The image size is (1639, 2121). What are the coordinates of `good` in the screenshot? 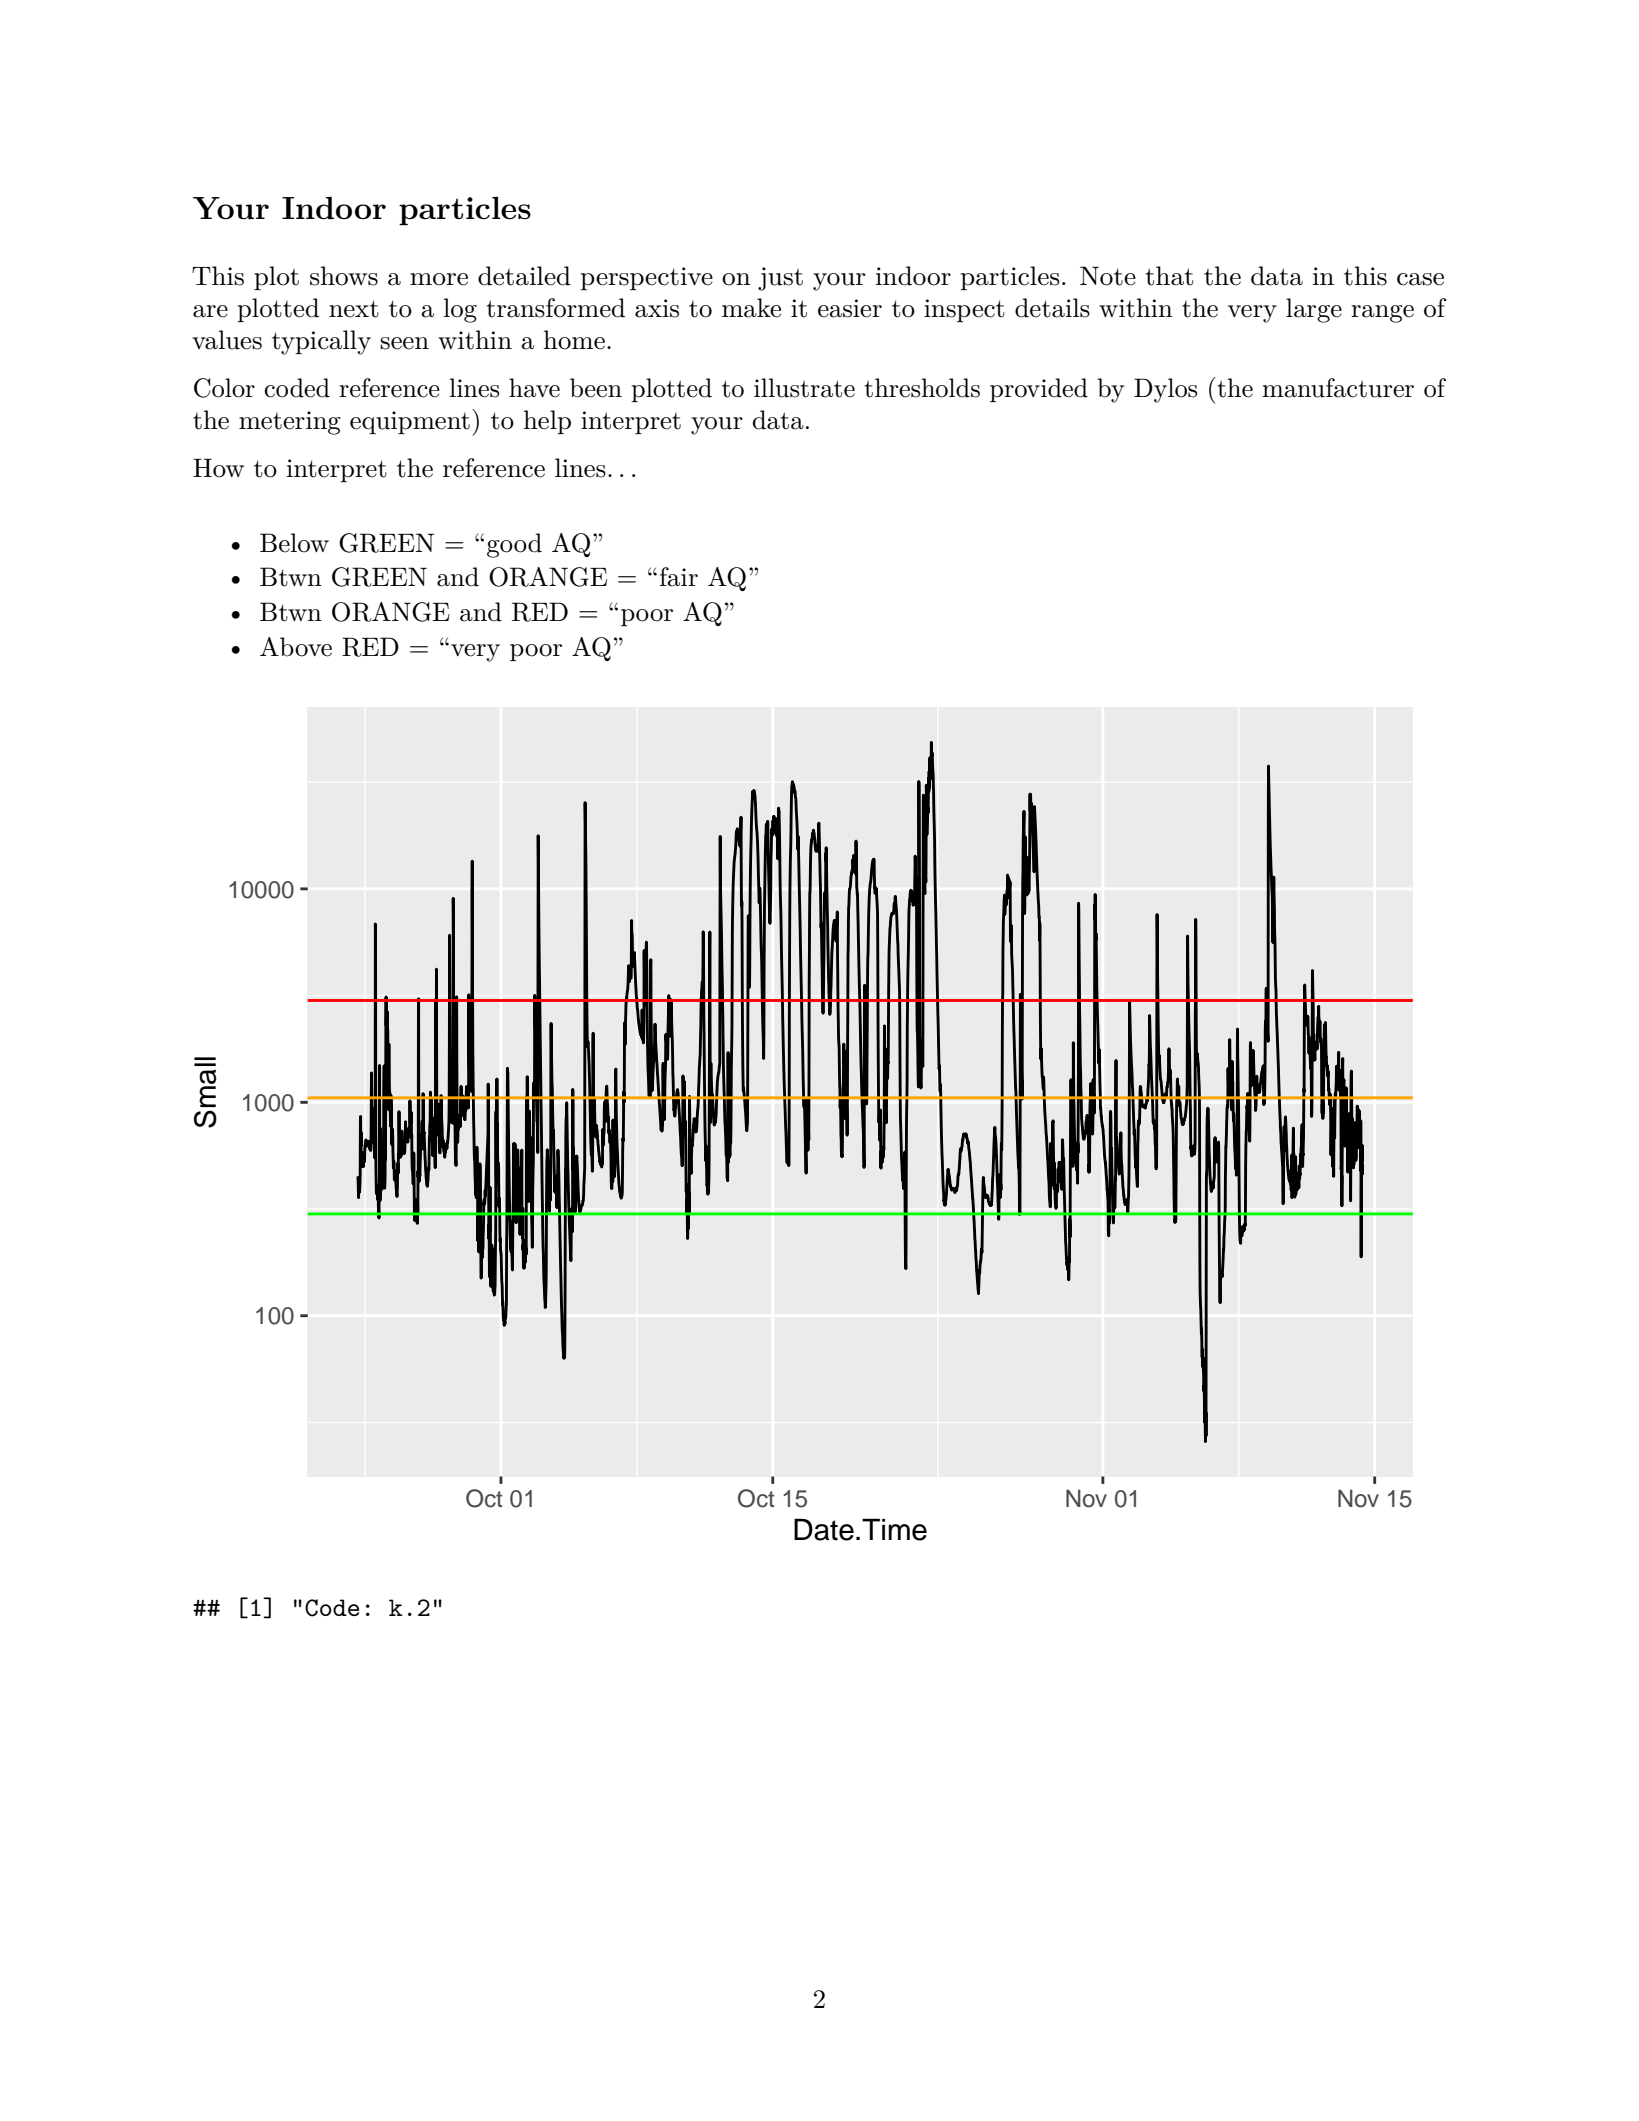 It's located at (514, 545).
